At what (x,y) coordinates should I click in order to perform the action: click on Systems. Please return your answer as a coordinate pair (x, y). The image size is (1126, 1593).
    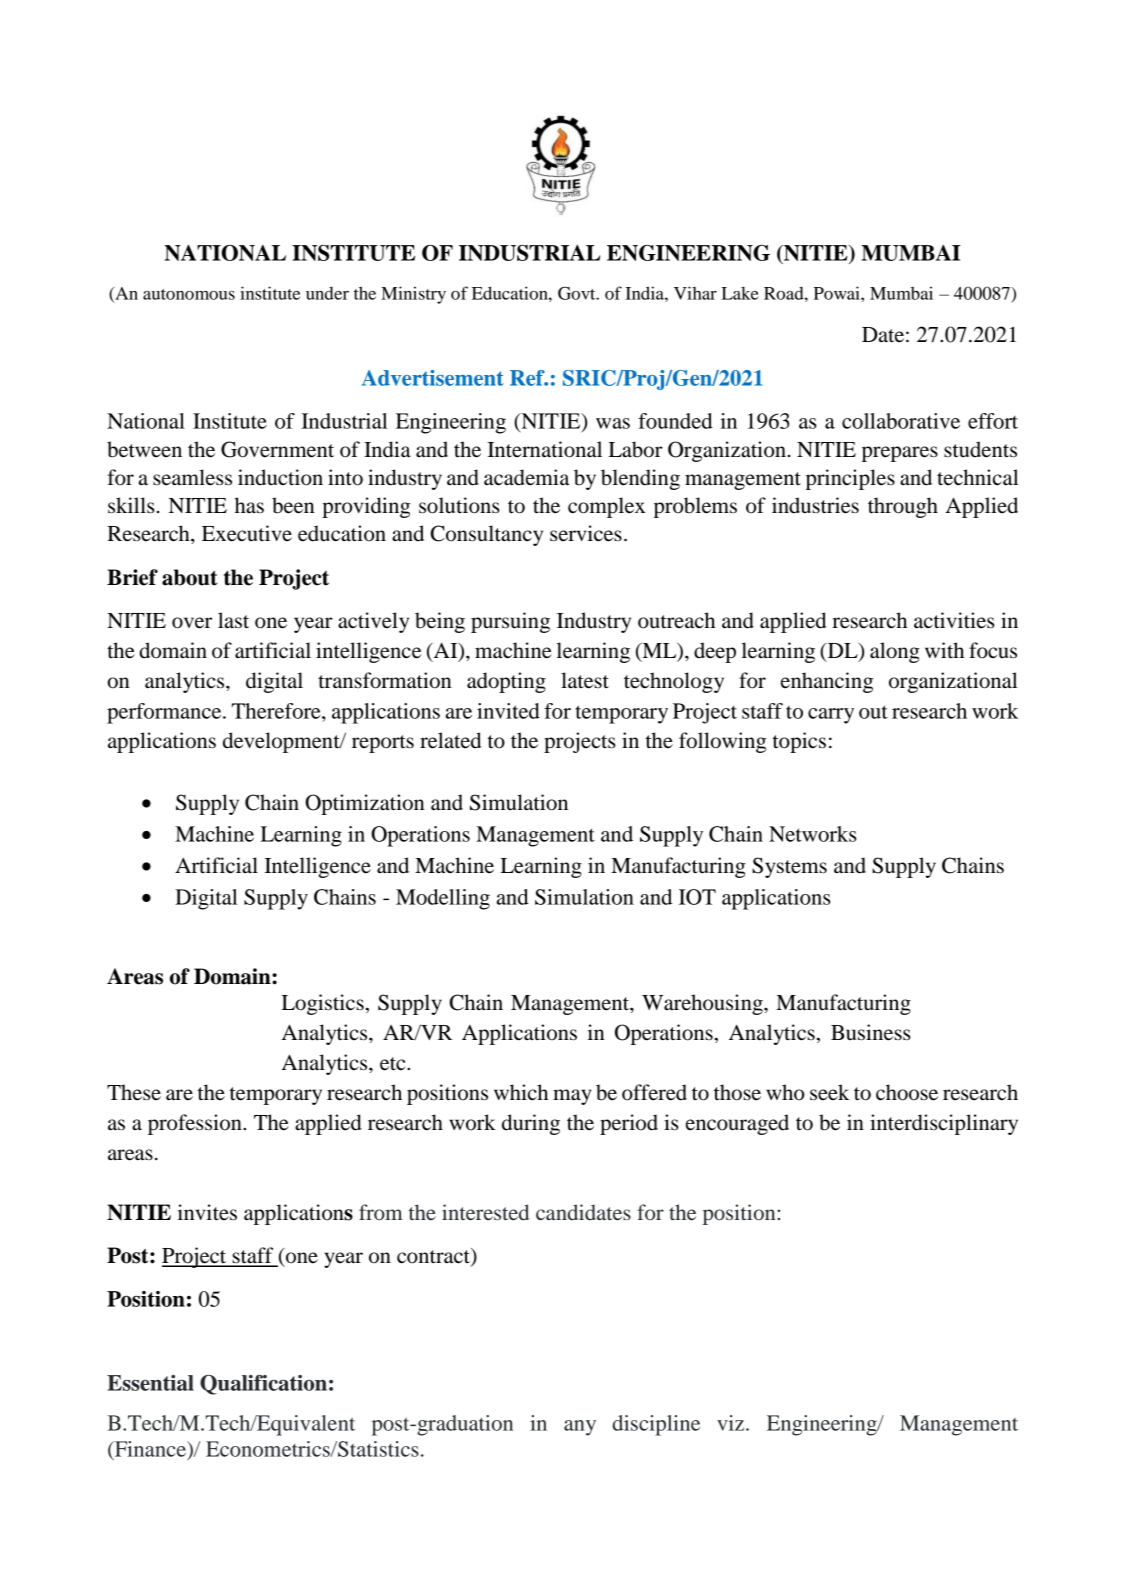
    Looking at the image, I should click on (789, 867).
